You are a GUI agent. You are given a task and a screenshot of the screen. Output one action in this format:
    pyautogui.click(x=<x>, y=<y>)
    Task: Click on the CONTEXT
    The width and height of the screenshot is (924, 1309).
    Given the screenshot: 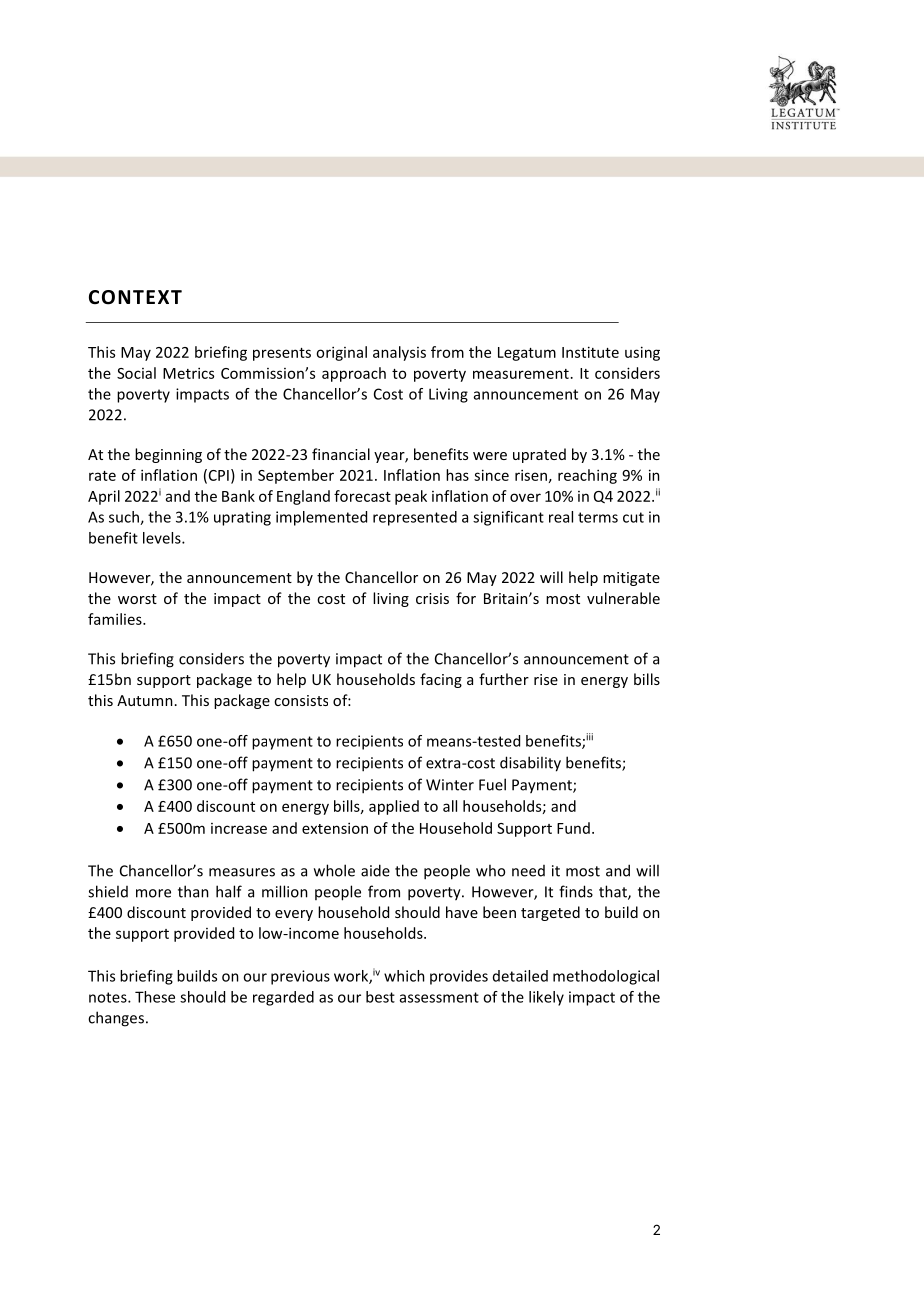 What is the action you would take?
    pyautogui.click(x=135, y=297)
